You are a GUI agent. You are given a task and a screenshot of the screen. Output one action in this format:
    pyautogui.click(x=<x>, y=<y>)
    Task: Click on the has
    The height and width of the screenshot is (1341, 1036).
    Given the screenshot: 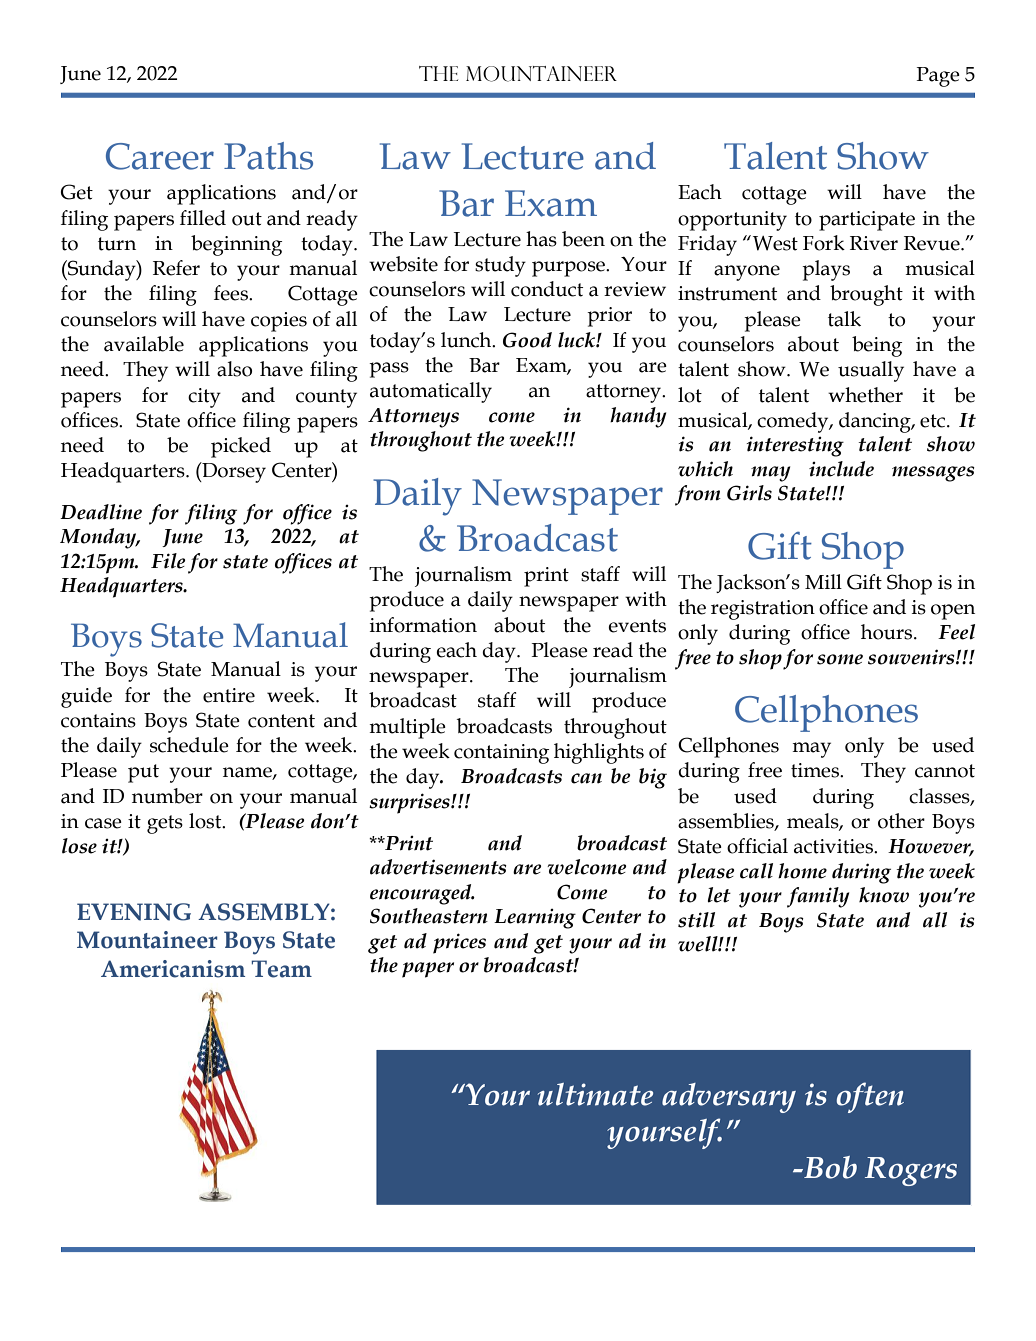 What is the action you would take?
    pyautogui.click(x=541, y=239)
